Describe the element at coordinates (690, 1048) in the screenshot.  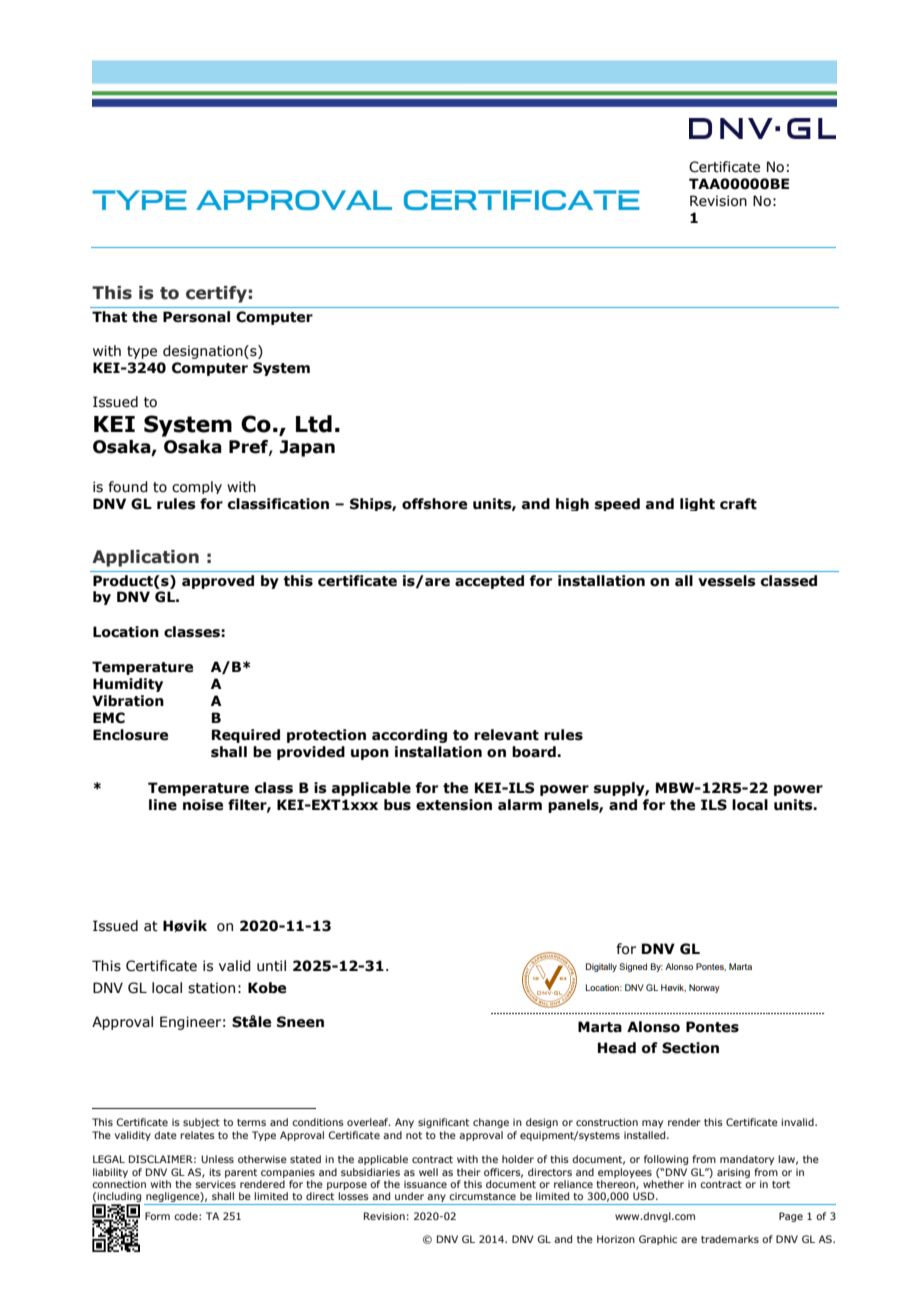
I see `Section` at that location.
